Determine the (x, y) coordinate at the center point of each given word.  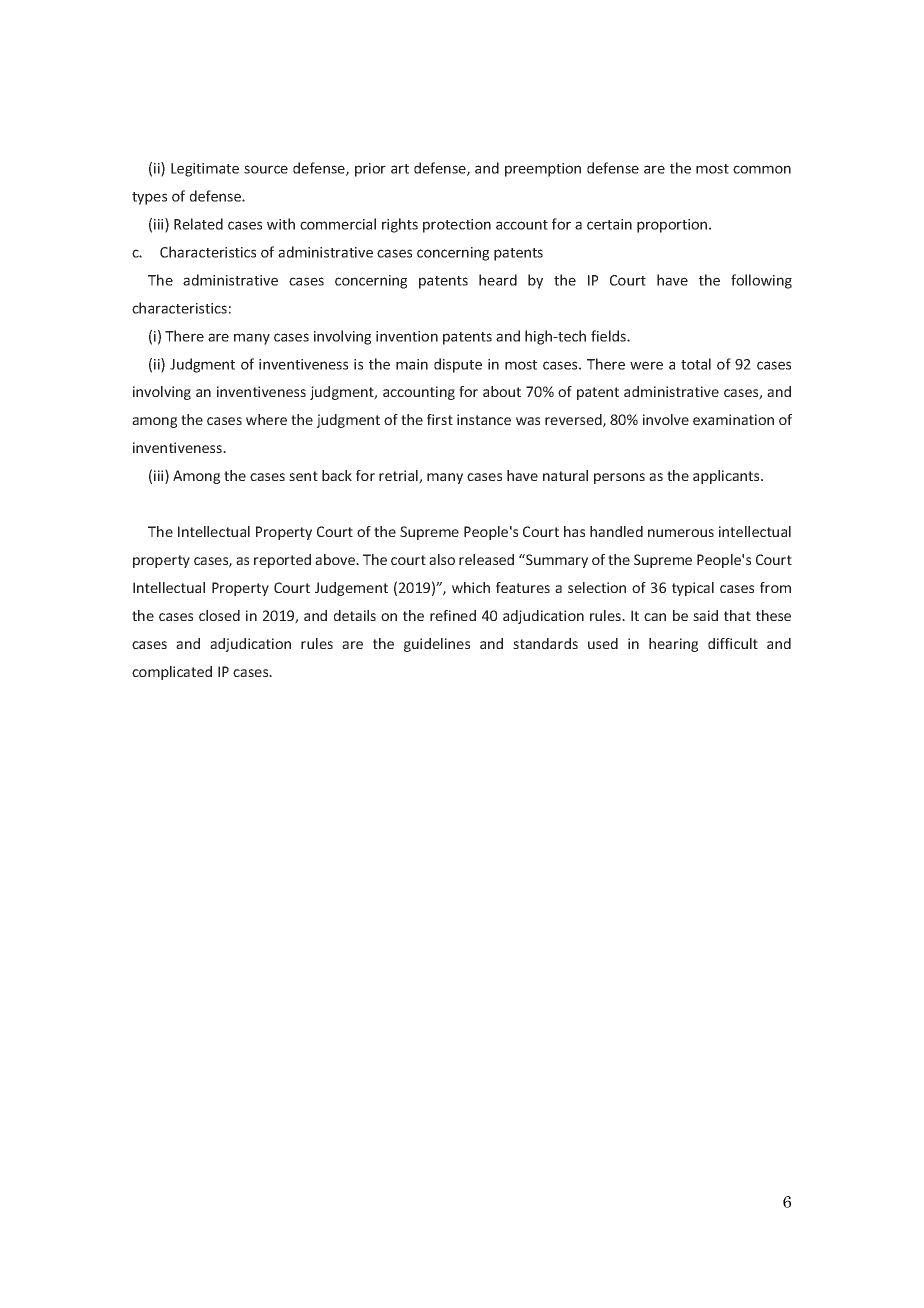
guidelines (437, 645)
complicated (172, 673)
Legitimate (205, 170)
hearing (673, 645)
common (762, 169)
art (400, 169)
